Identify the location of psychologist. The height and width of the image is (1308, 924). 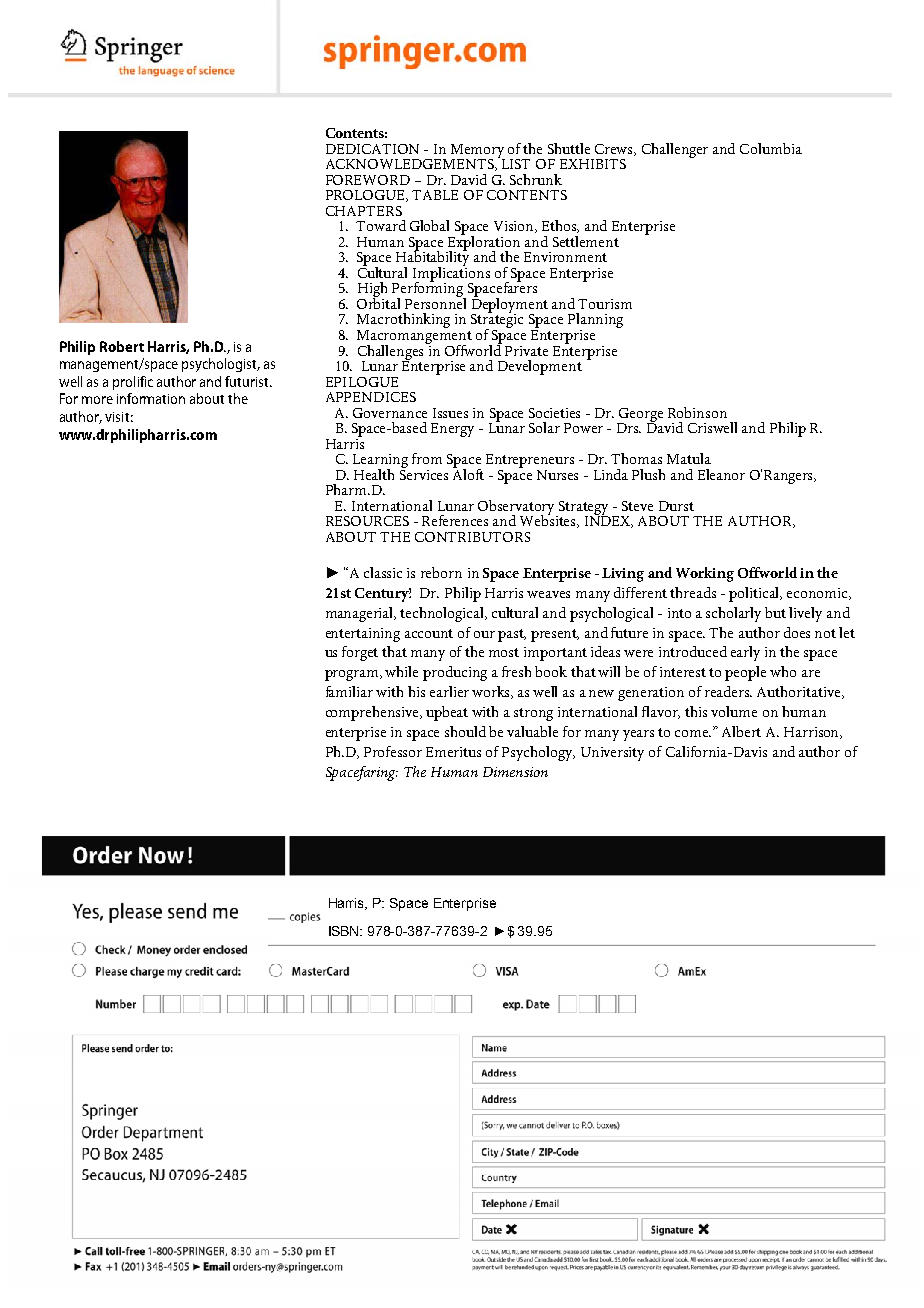
(221, 365).
